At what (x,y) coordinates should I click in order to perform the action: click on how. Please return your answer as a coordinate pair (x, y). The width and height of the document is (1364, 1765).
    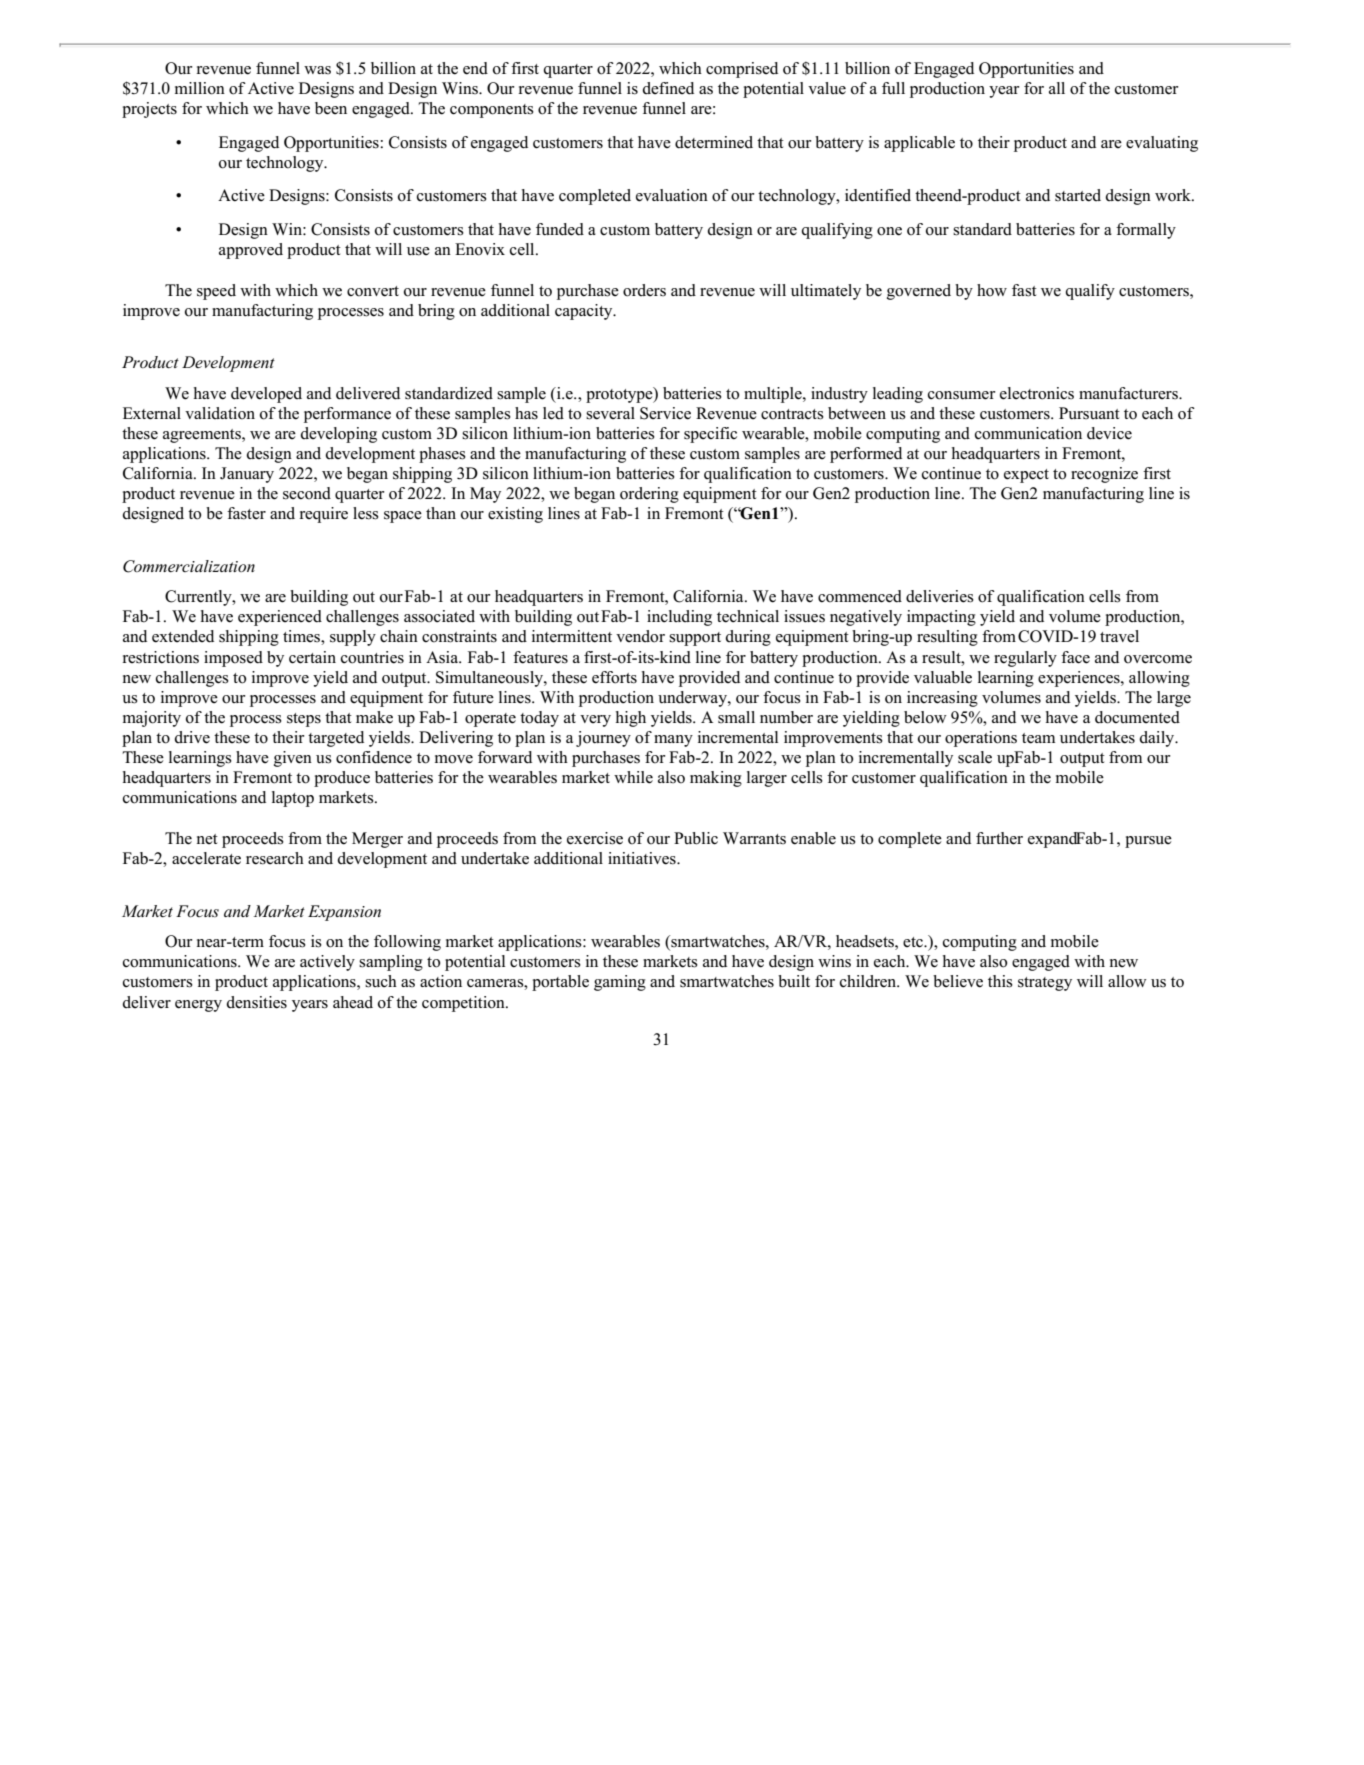
    Looking at the image, I should click on (992, 290).
